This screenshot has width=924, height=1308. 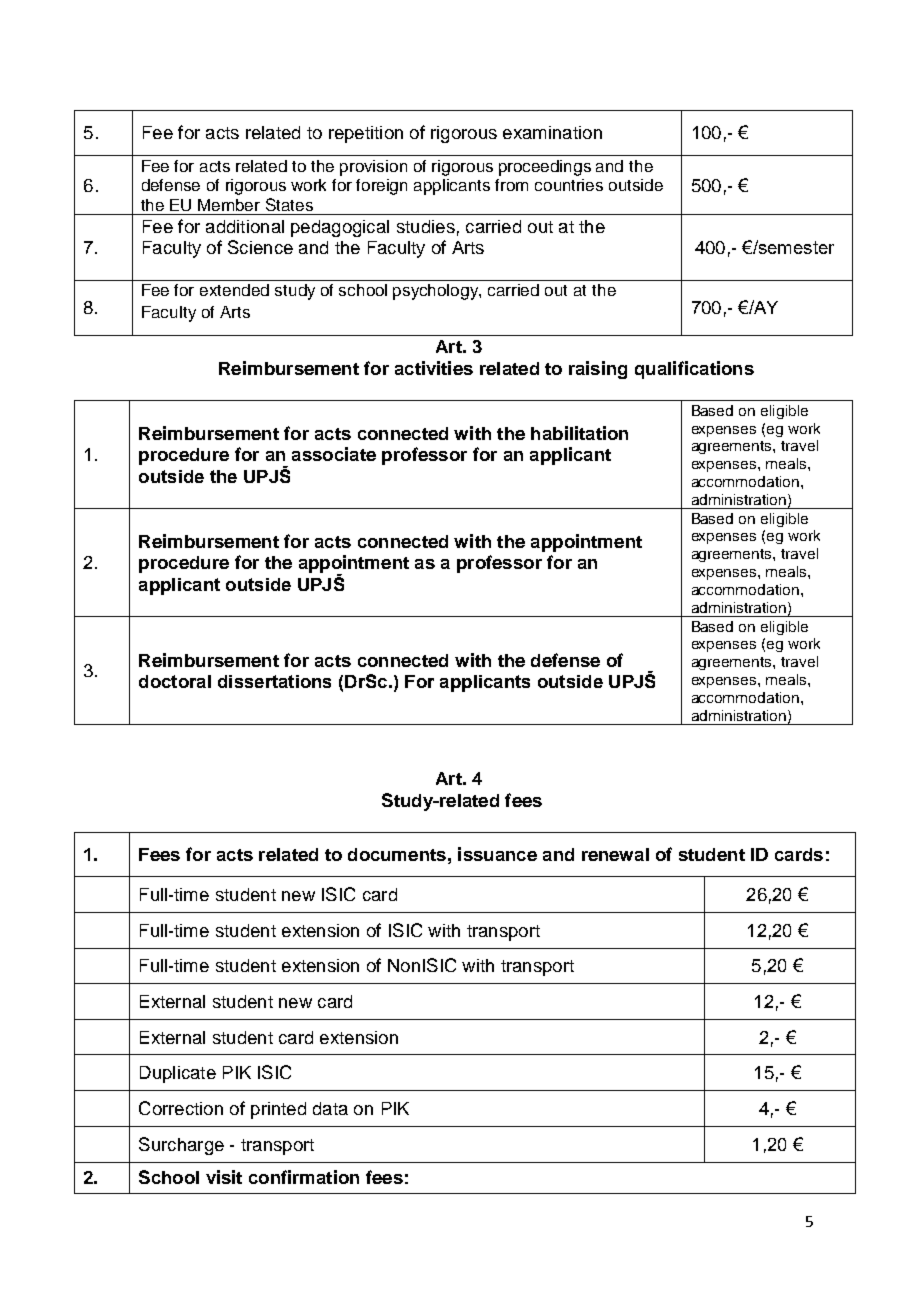 I want to click on additional, so click(x=245, y=226).
